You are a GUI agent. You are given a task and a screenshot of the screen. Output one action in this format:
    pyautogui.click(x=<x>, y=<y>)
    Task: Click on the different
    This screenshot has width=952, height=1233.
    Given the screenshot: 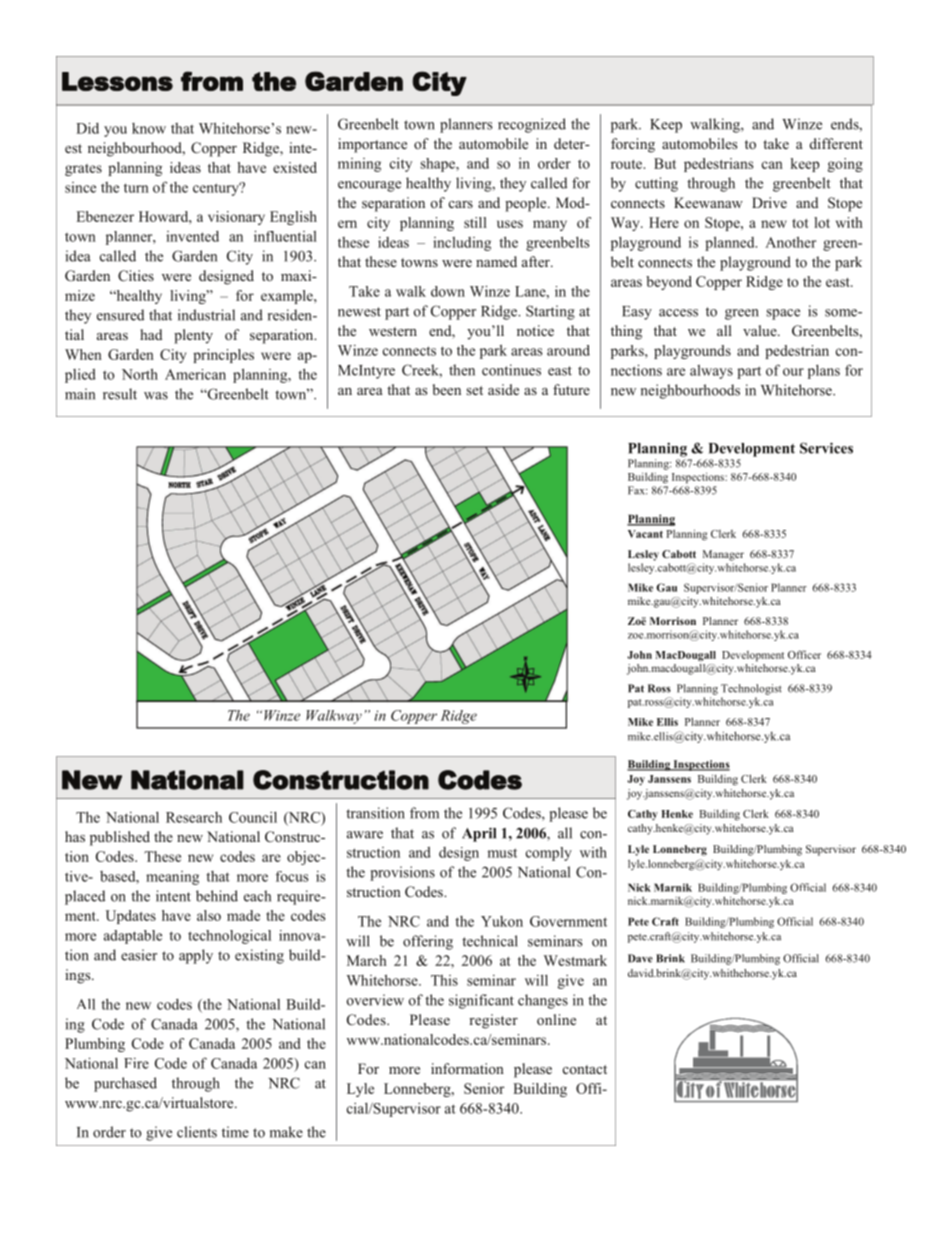 What is the action you would take?
    pyautogui.click(x=836, y=143)
